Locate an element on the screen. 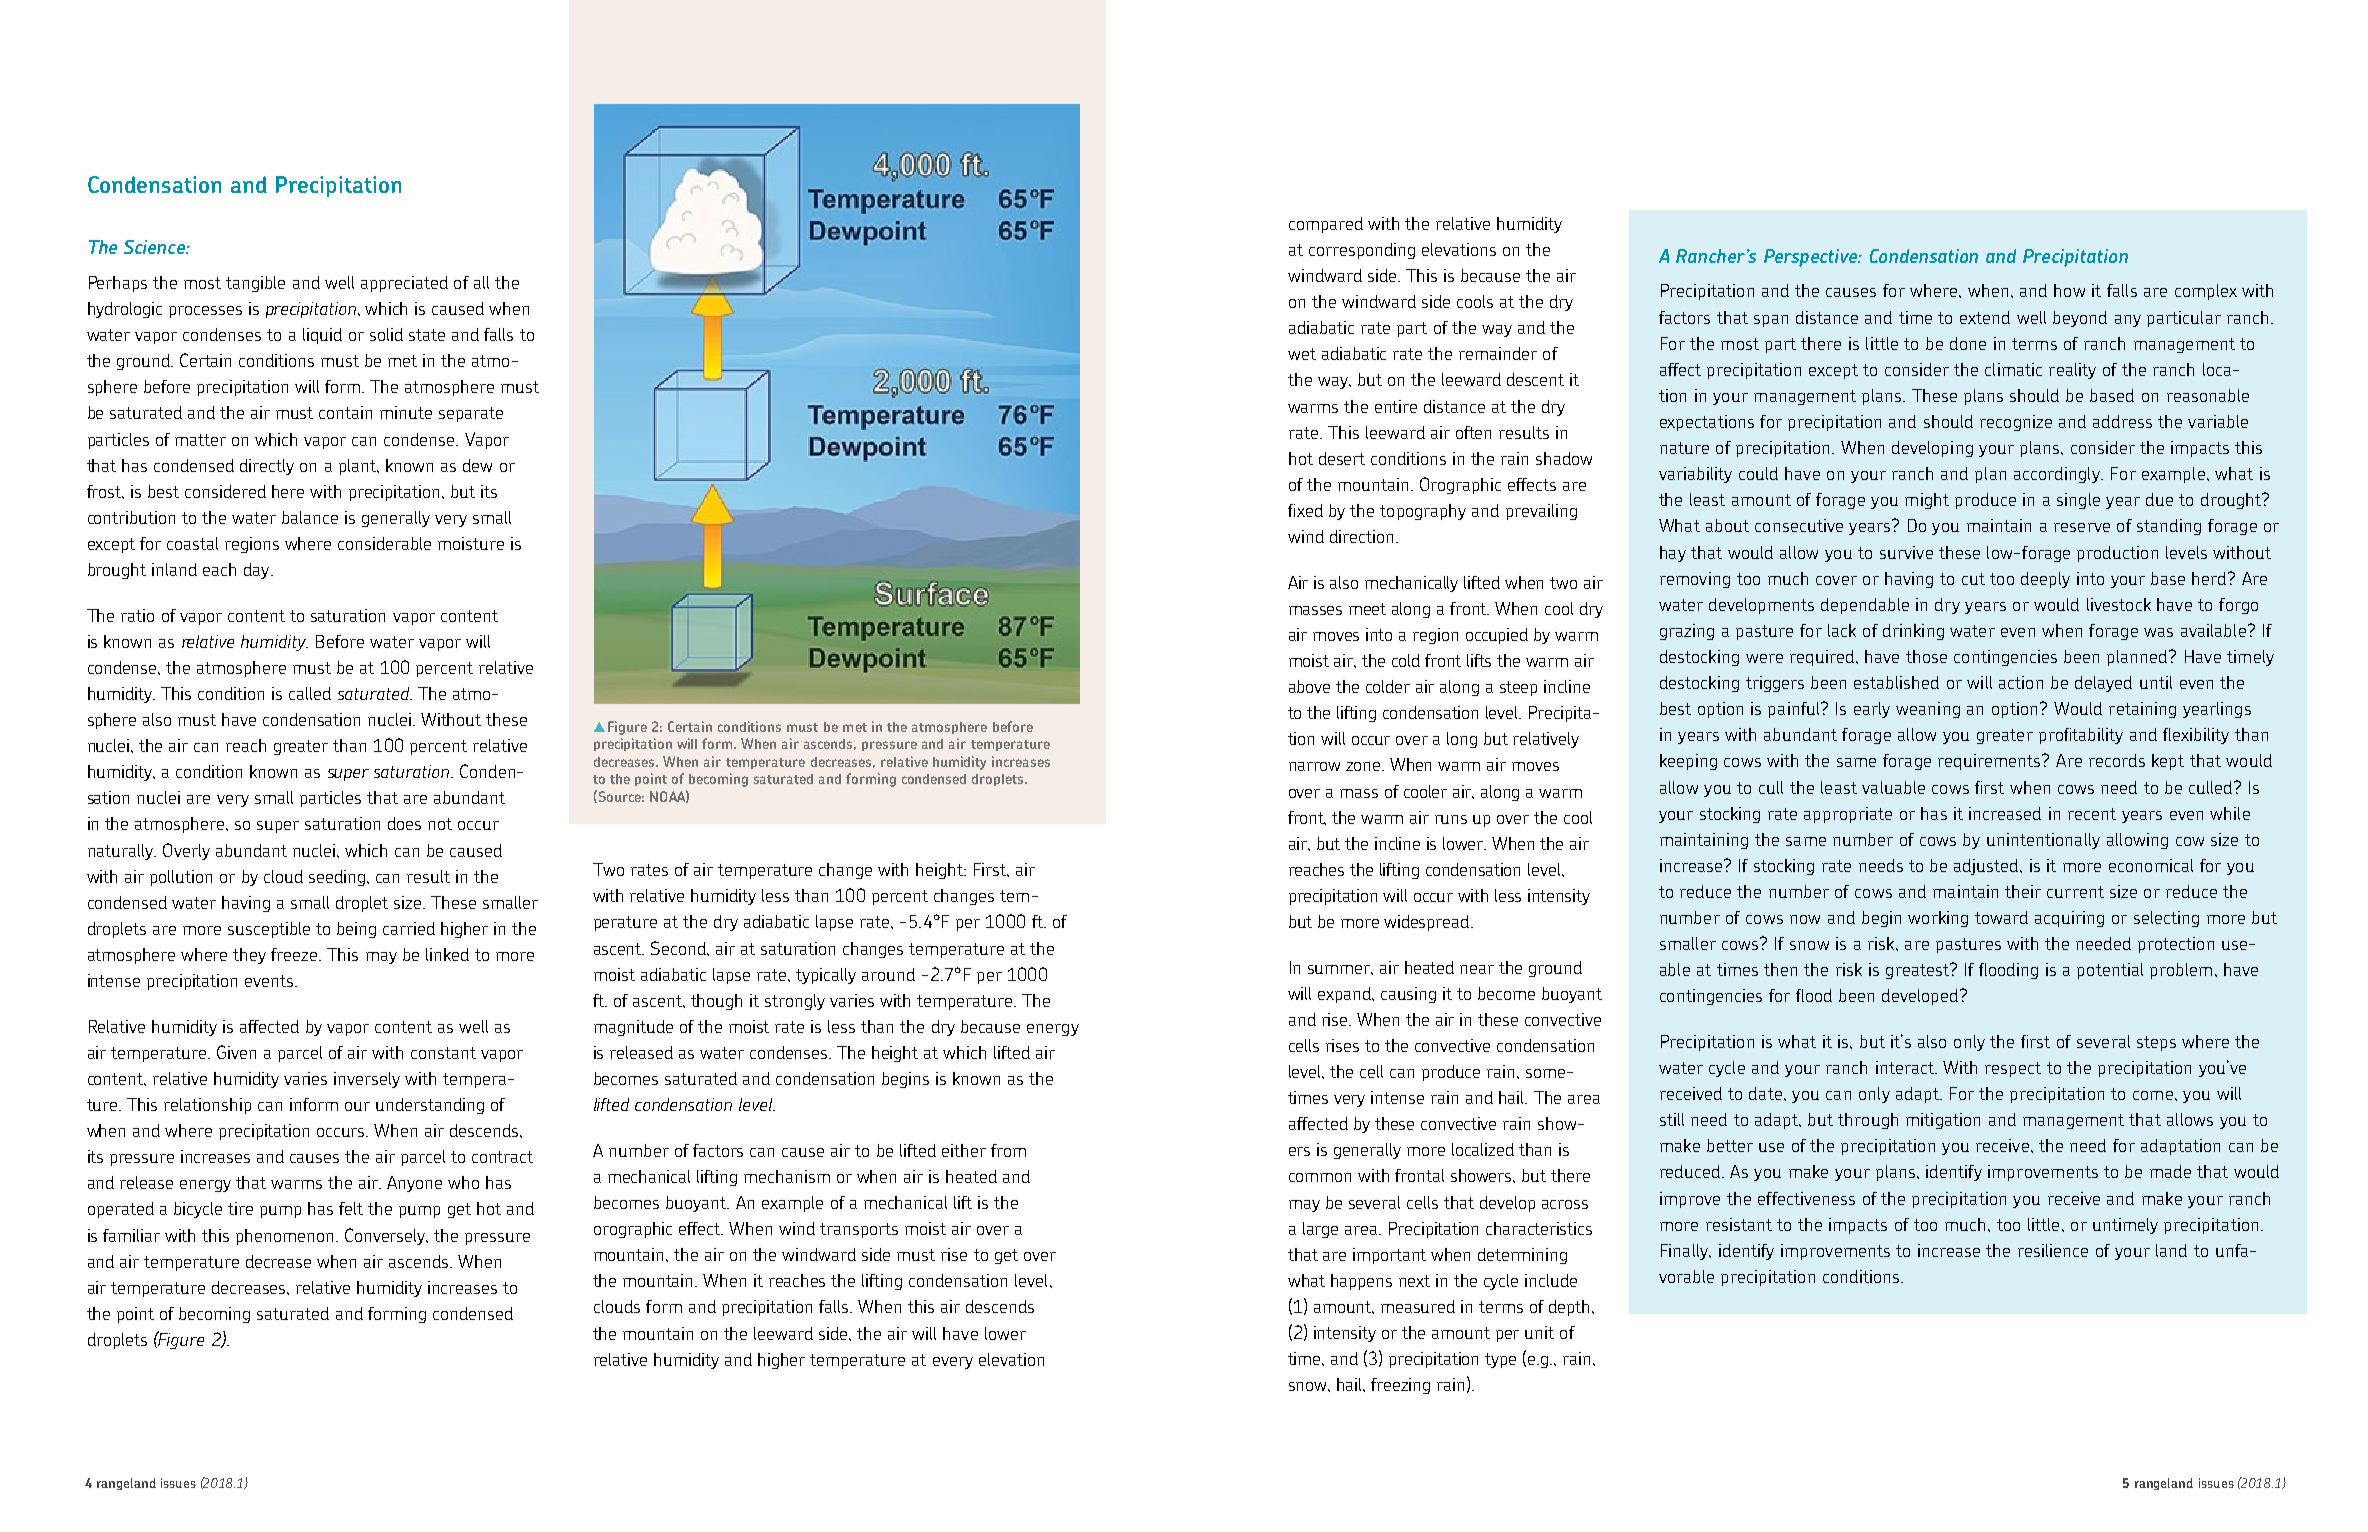 Image resolution: width=2368 pixels, height=1532 pixels. recent is located at coordinates (2092, 814).
